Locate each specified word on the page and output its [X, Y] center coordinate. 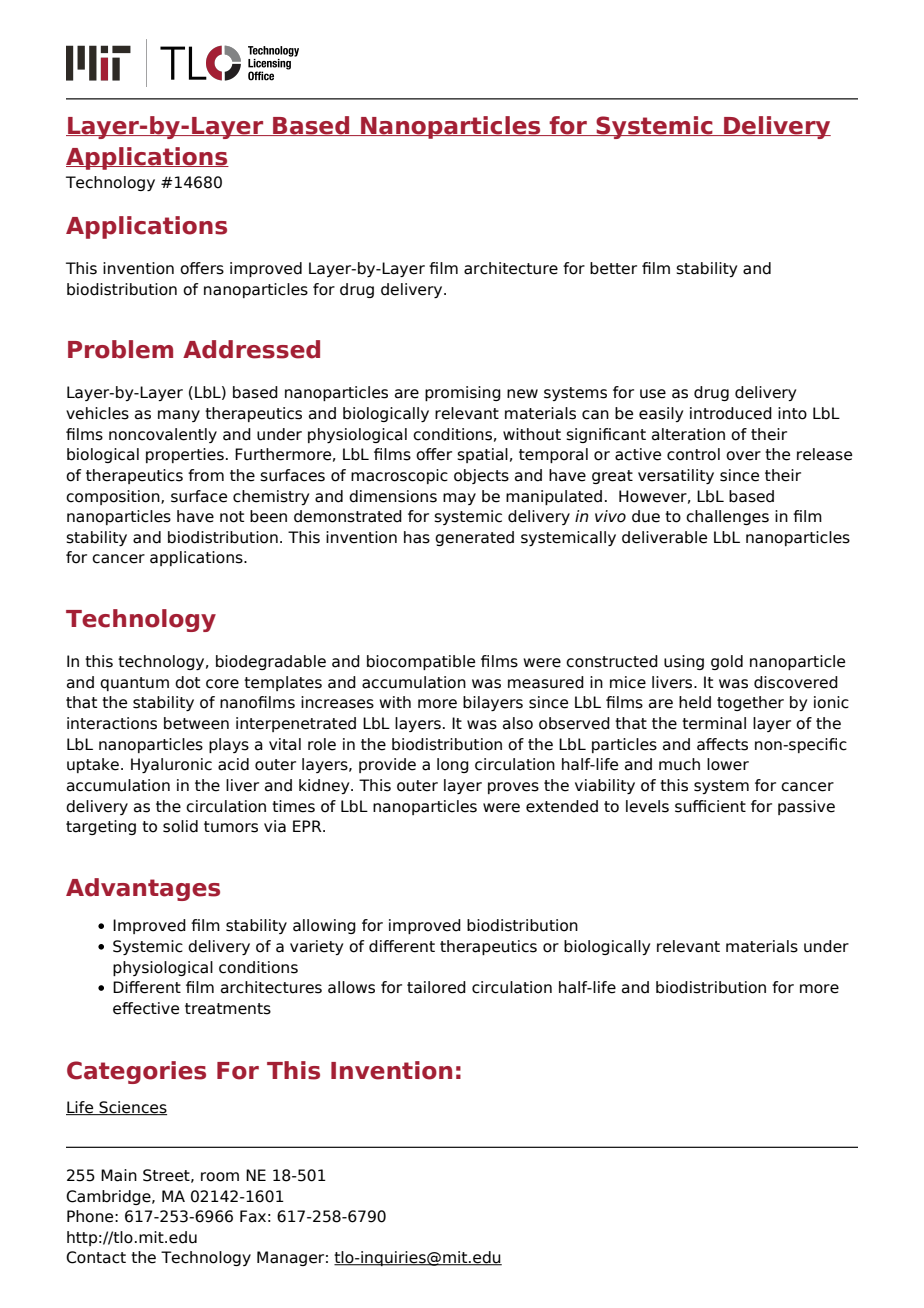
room [220, 1177]
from [206, 475]
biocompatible [421, 662]
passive [806, 807]
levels [647, 806]
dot [187, 682]
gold [727, 662]
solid [180, 826]
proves [513, 788]
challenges [727, 517]
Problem [120, 349]
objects [481, 476]
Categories [136, 1072]
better [613, 268]
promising [463, 393]
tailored [436, 987]
